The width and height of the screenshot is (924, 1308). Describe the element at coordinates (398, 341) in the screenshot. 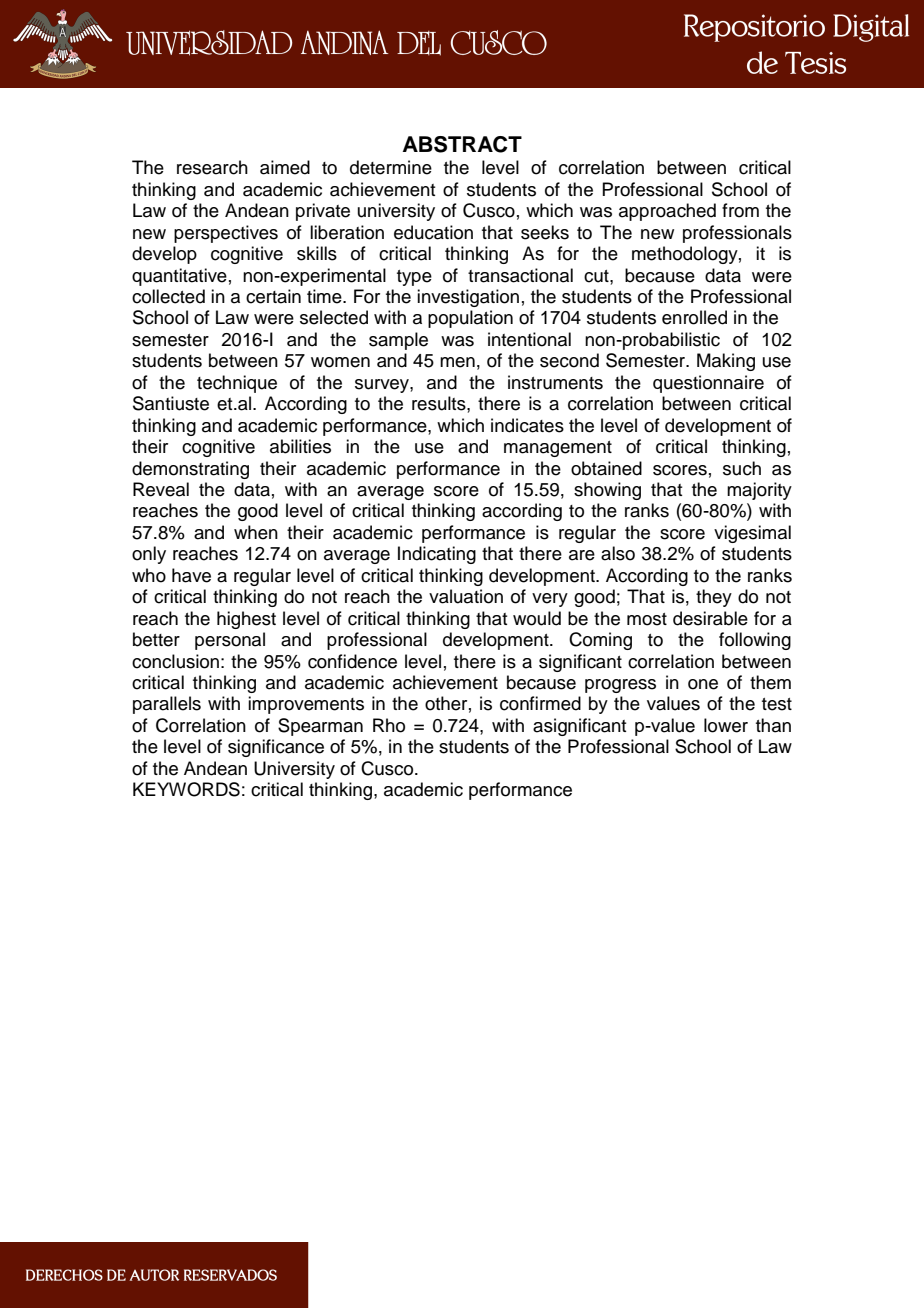

I see `sample` at that location.
